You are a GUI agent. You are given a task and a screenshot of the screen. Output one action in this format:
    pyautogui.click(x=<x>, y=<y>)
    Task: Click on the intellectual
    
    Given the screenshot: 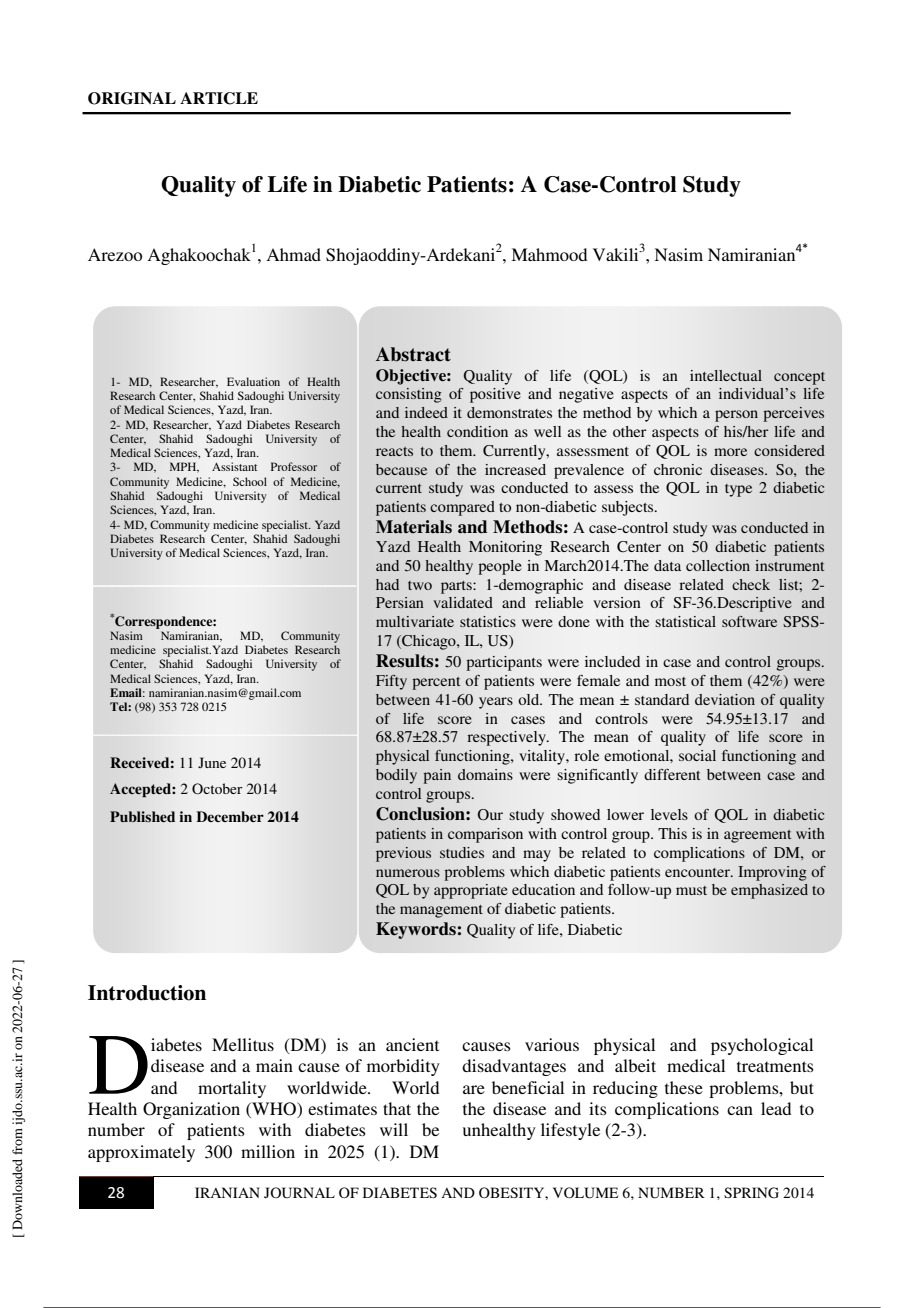 What is the action you would take?
    pyautogui.click(x=726, y=375)
